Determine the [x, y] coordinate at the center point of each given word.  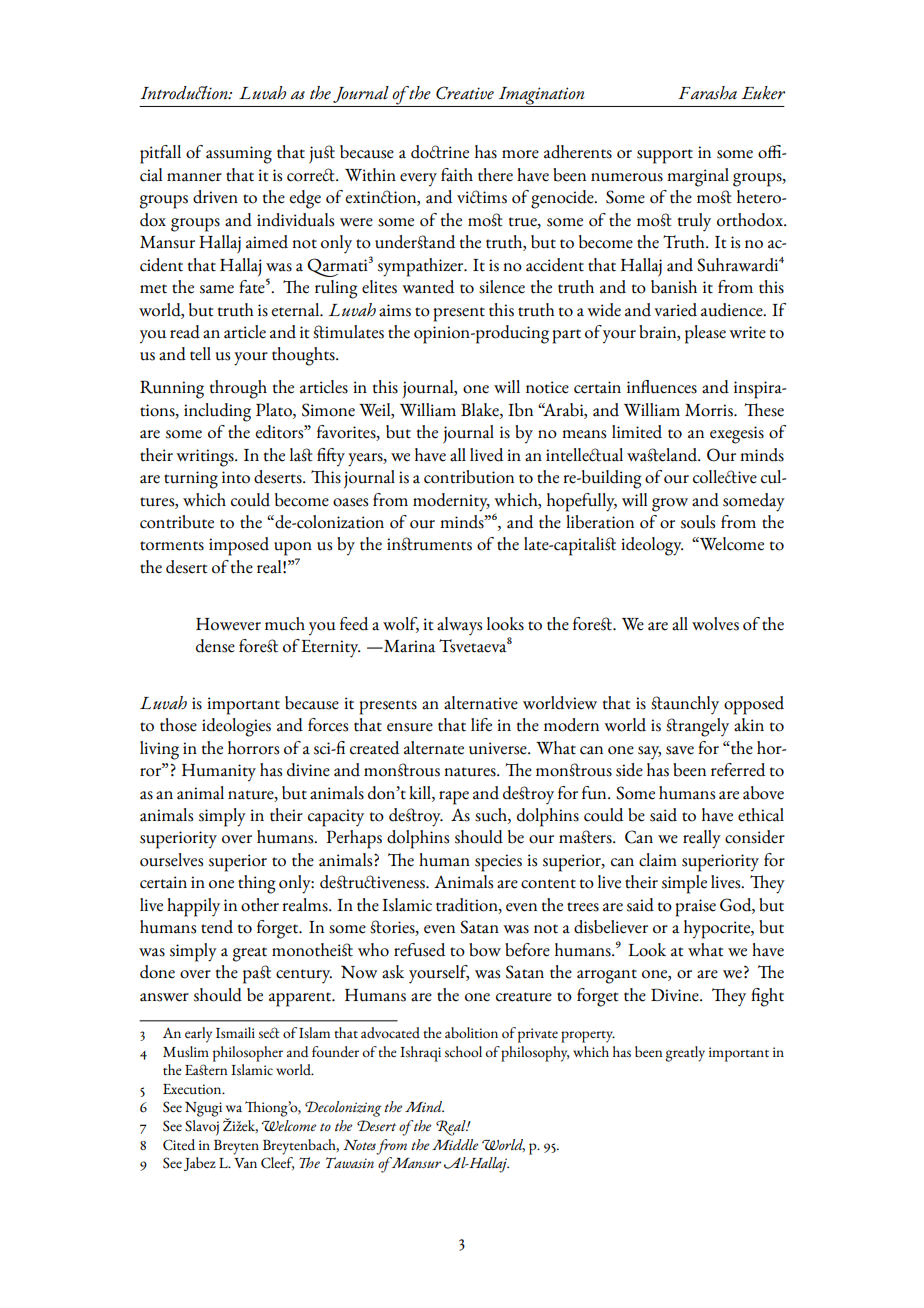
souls [698, 522]
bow [485, 950]
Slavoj [202, 1128]
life [481, 725]
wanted [428, 287]
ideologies [236, 727]
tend [217, 927]
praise [695, 908]
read [185, 332]
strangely [697, 727]
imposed [239, 546]
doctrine [440, 152]
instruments [429, 544]
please [705, 334]
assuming [239, 155]
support [665, 156]
